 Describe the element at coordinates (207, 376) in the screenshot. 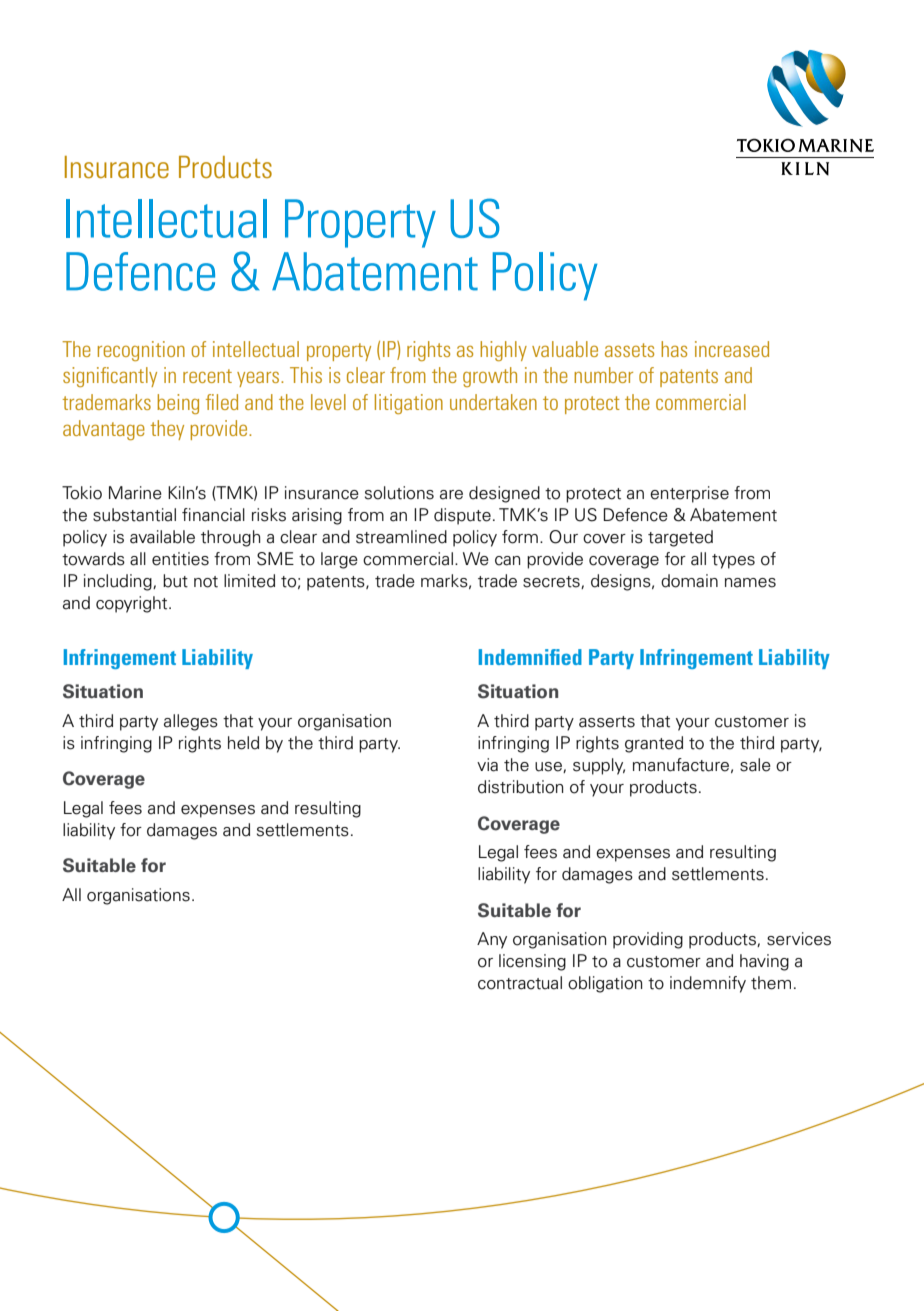

I see `recent` at that location.
